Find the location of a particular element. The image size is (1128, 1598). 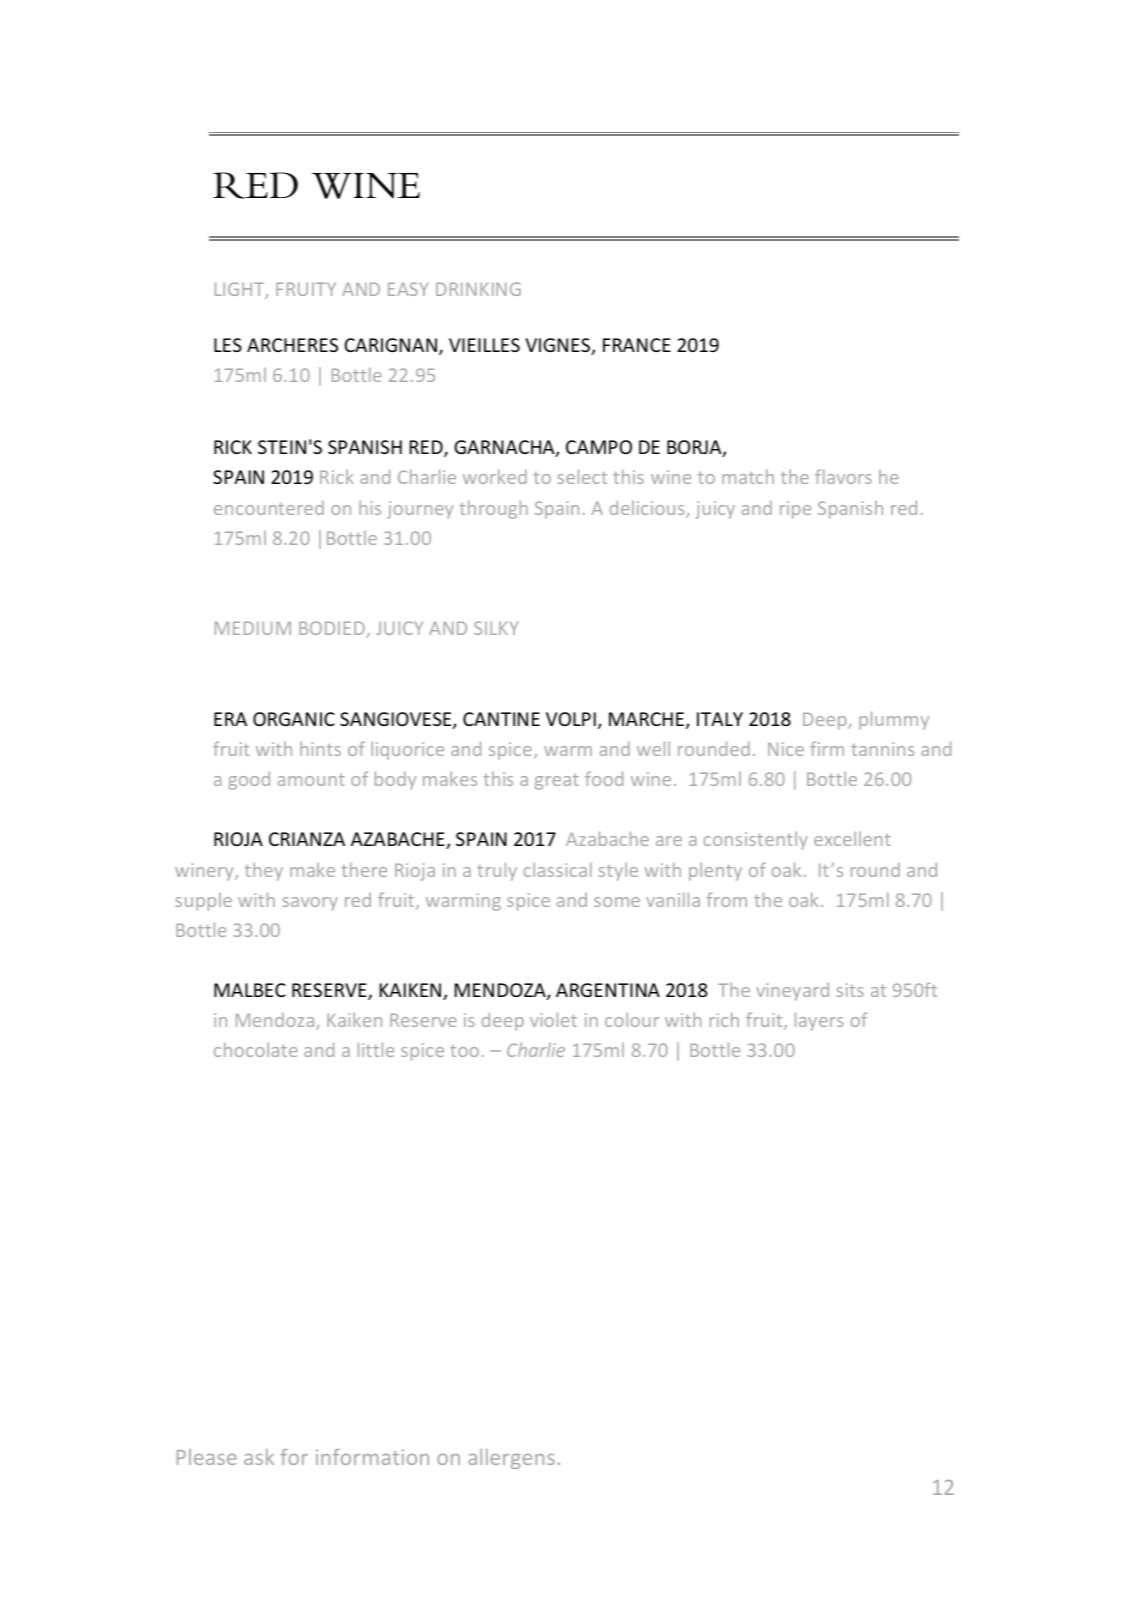

information is located at coordinates (372, 1457).
